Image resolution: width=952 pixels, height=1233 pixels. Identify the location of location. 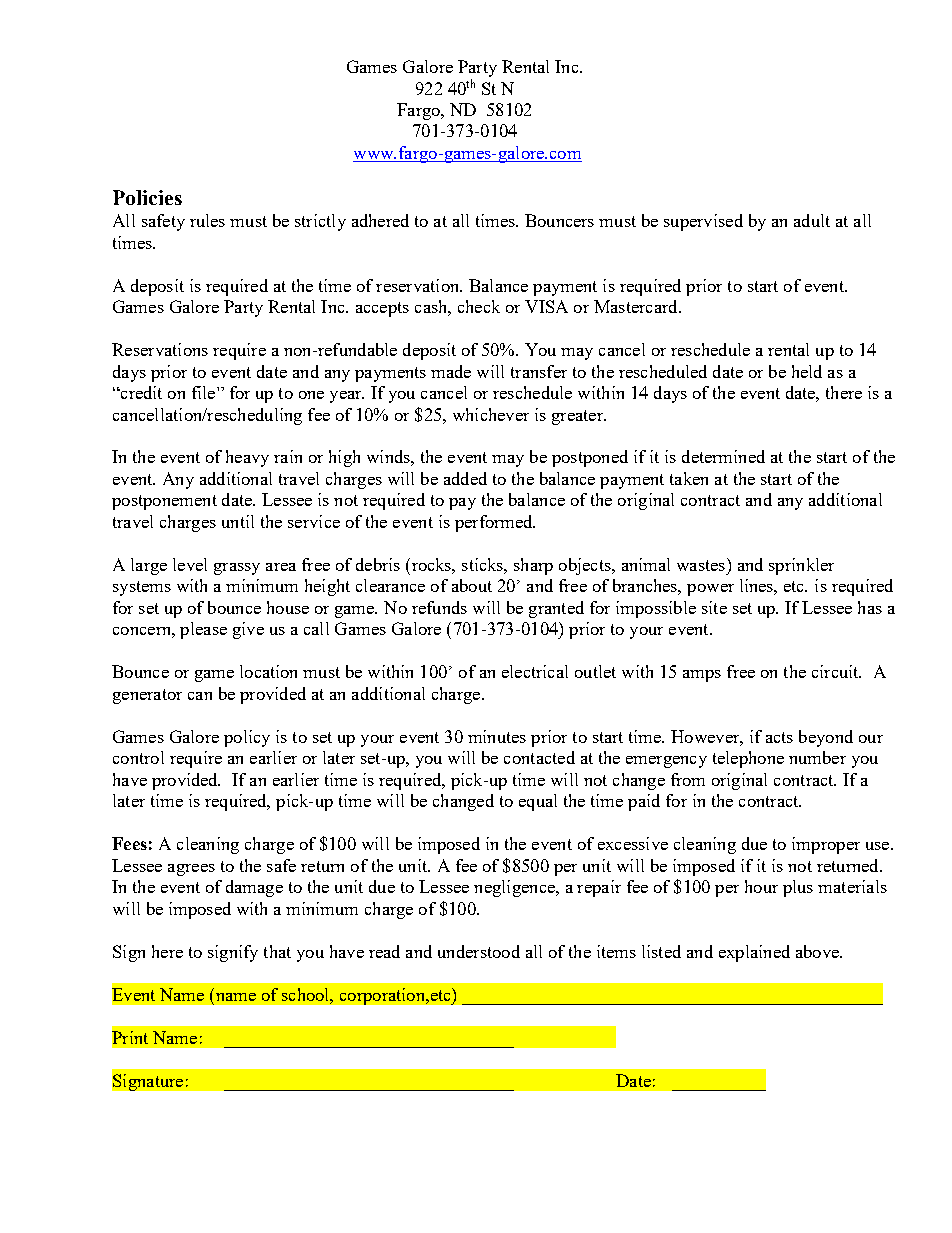
(268, 671).
